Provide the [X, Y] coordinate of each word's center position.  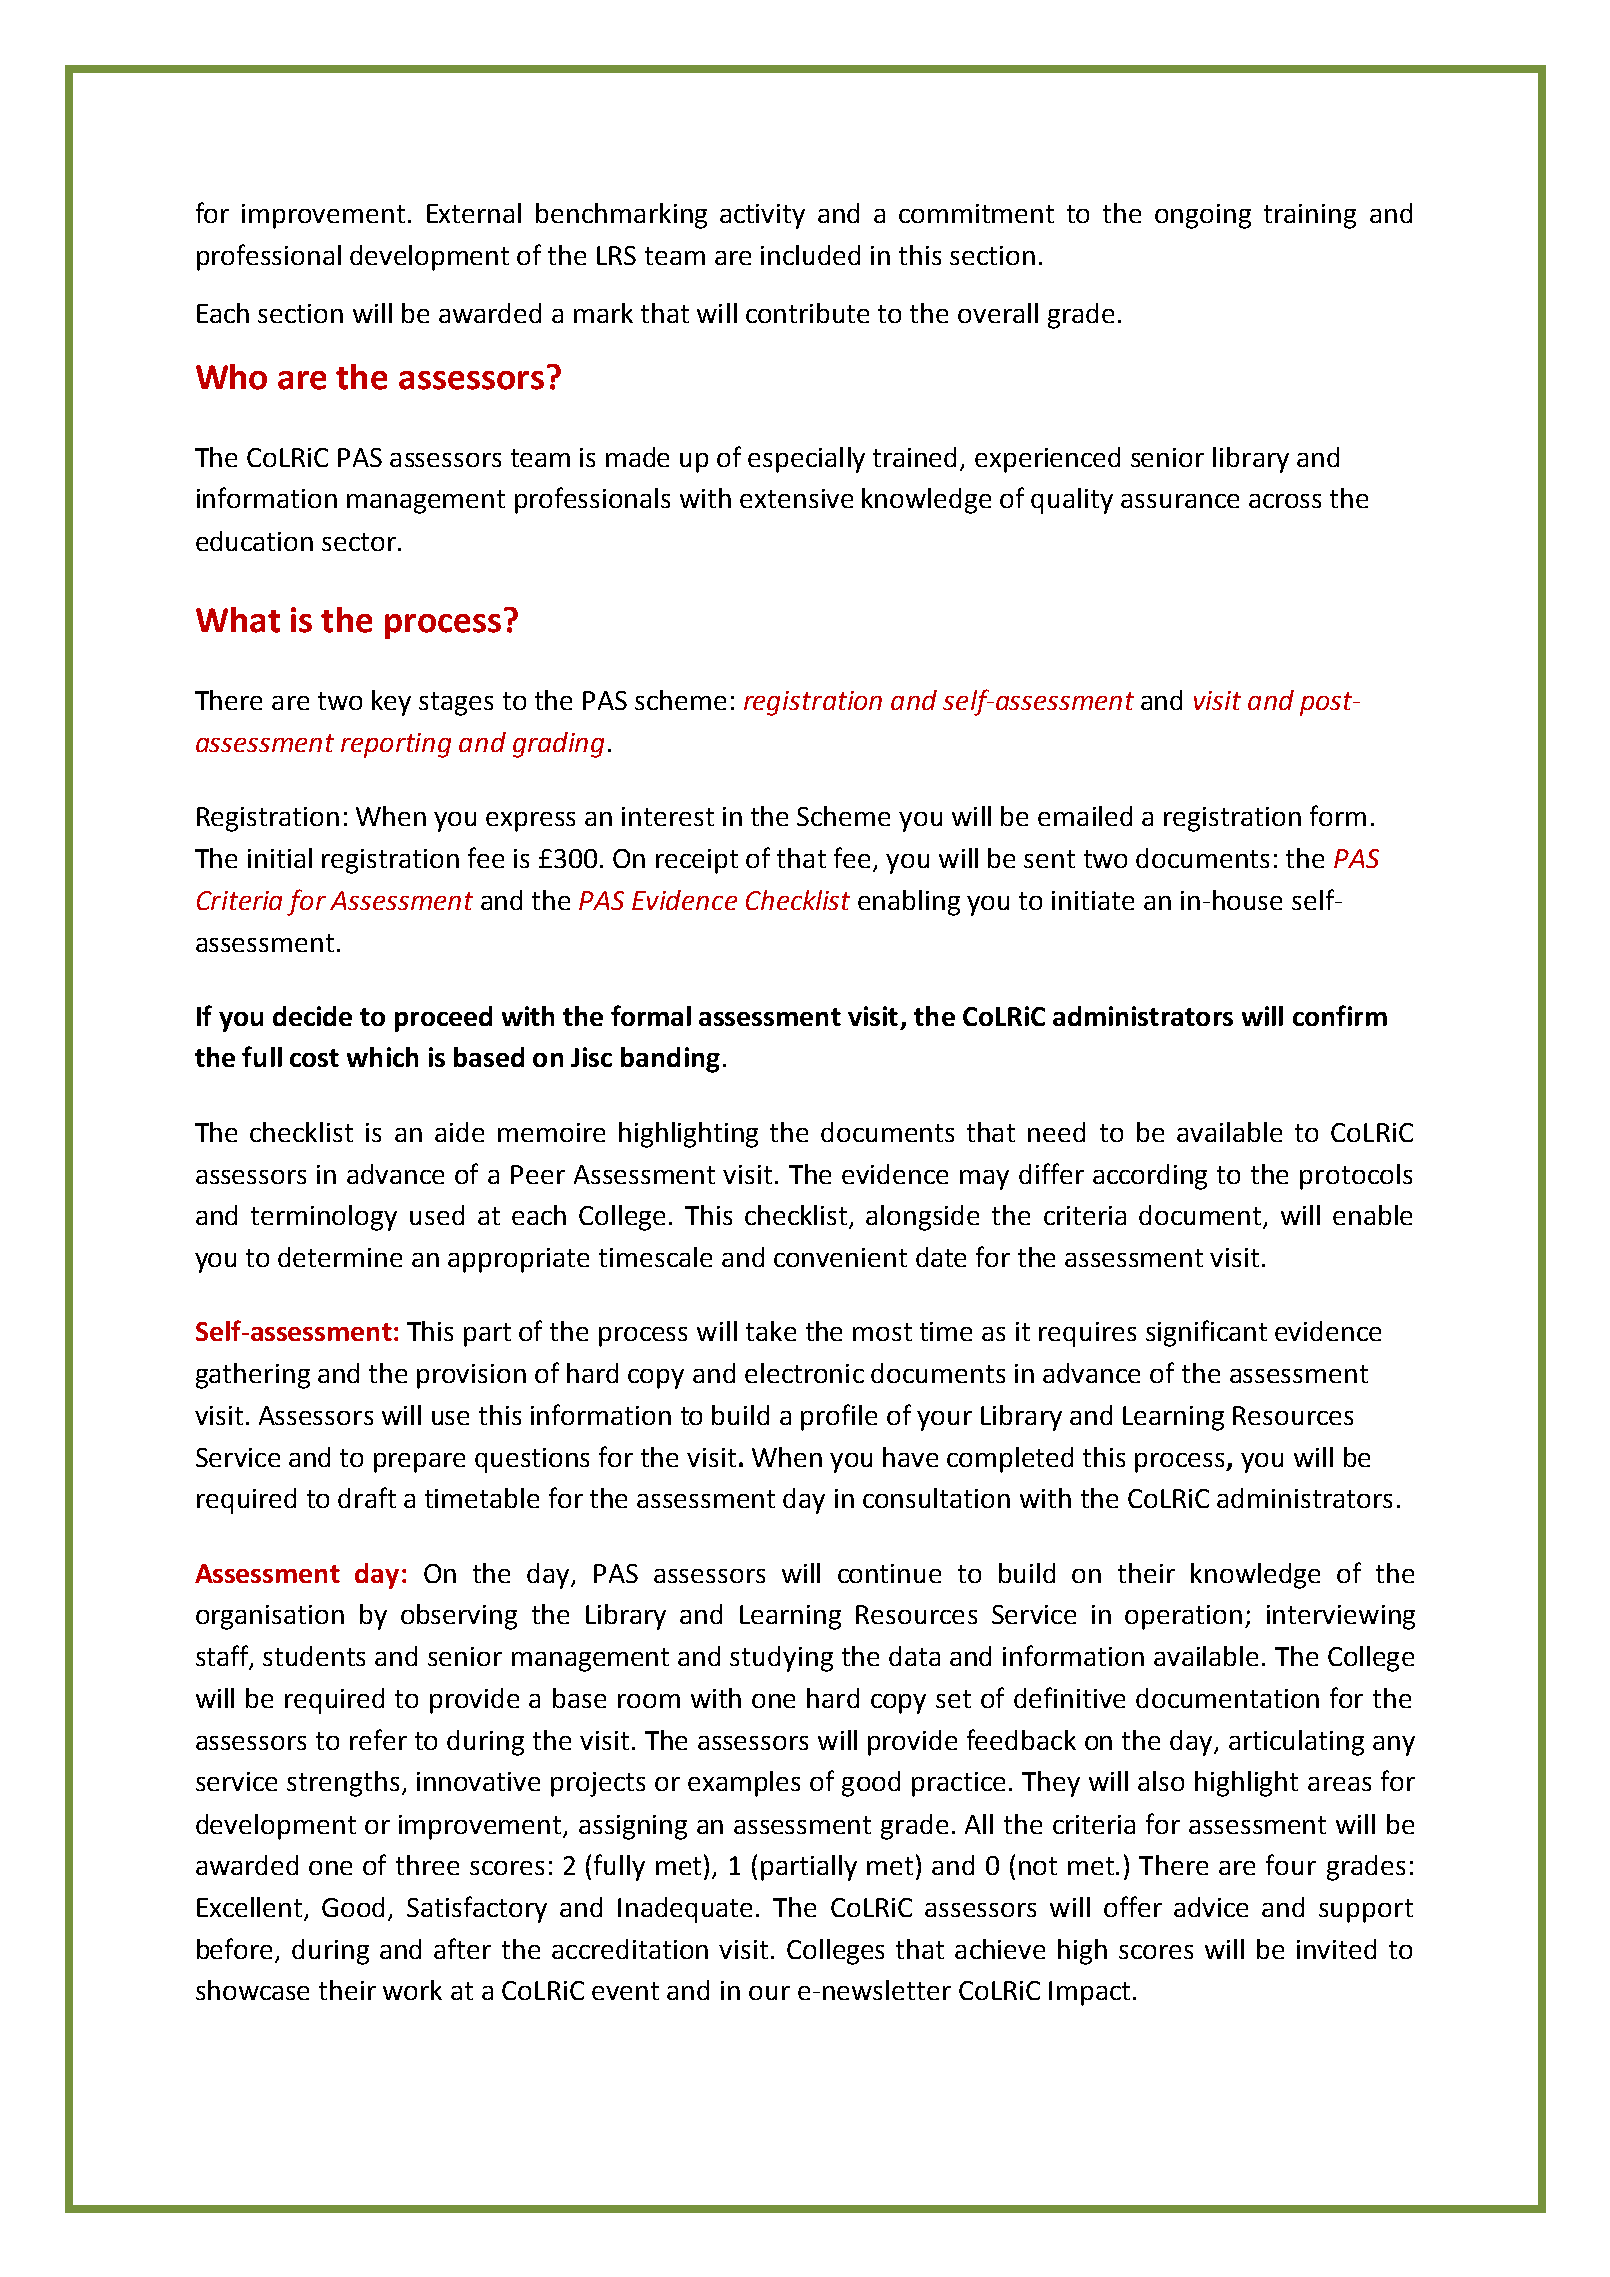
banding [670, 1060]
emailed [1085, 816]
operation [1183, 1617]
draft [367, 1497]
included [810, 255]
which [382, 1057]
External [474, 213]
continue [889, 1573]
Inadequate [685, 1910]
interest [668, 816]
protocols [1356, 1177]
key [391, 703]
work [412, 1990]
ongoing [1203, 216]
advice [1211, 1907]
